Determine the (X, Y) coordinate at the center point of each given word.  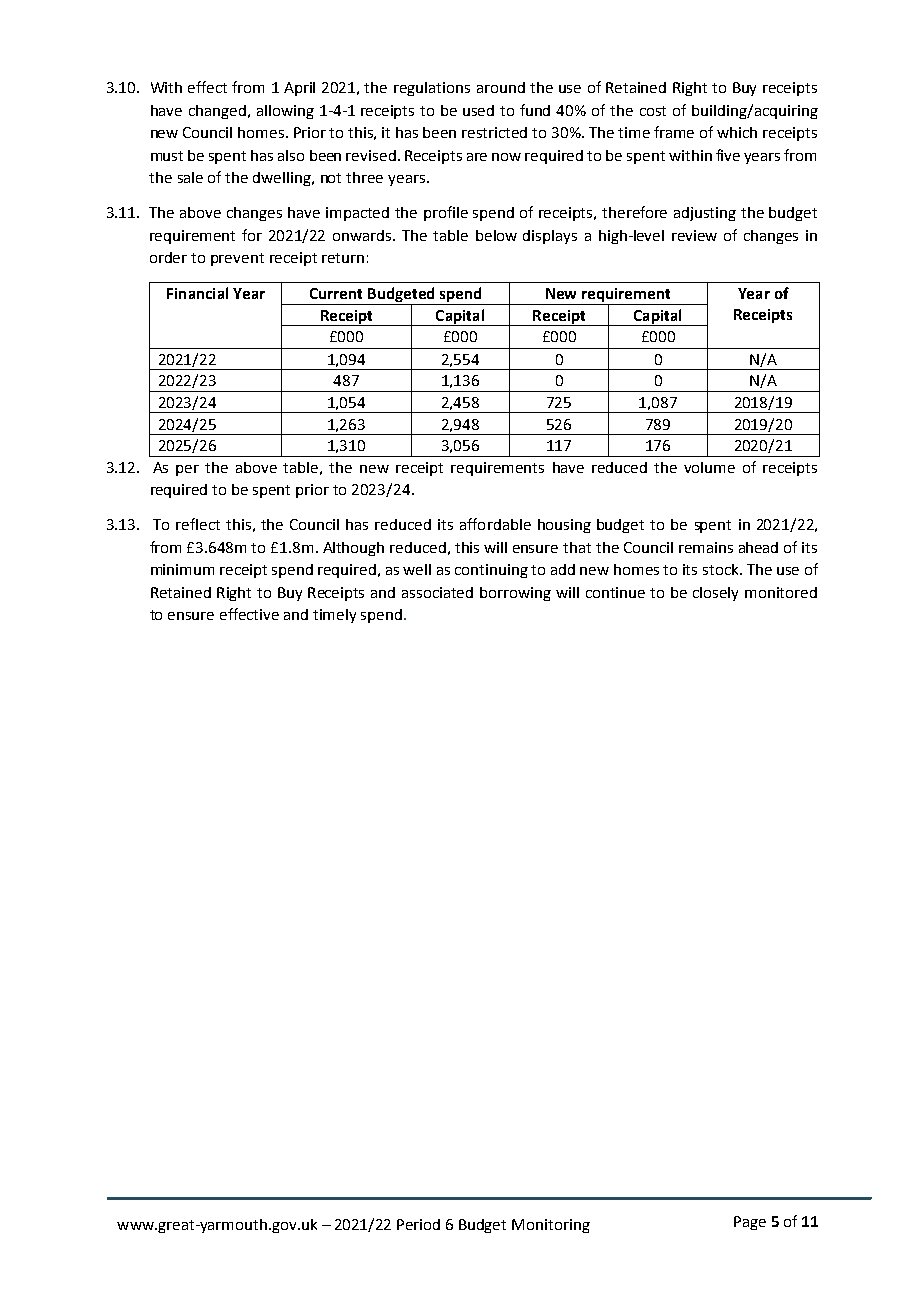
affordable (495, 524)
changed (217, 112)
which (737, 132)
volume (709, 467)
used (478, 110)
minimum (182, 569)
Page (750, 1223)
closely (715, 594)
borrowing (515, 594)
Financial (197, 293)
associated (437, 592)
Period (418, 1224)
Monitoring (551, 1226)
